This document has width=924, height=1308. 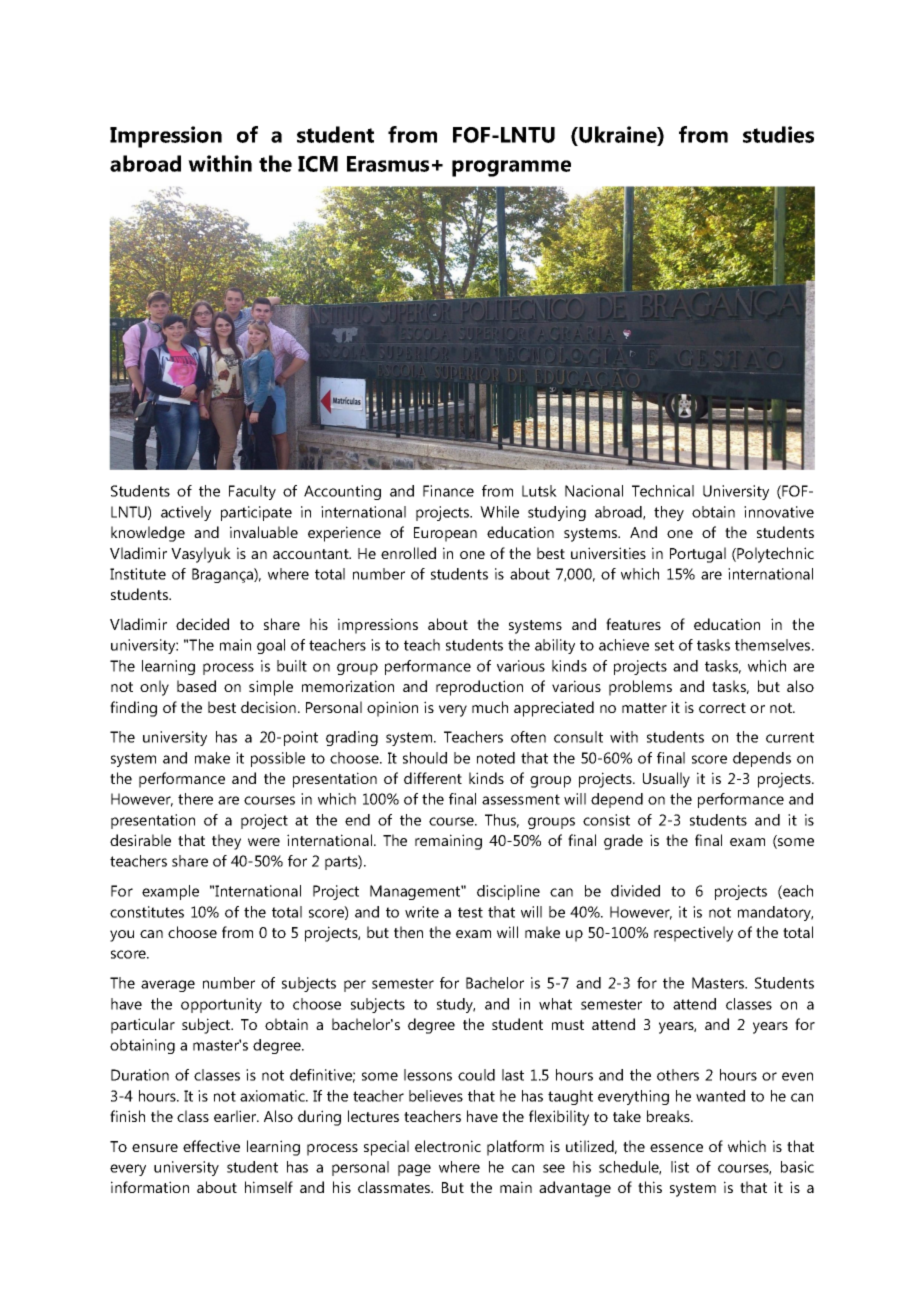 I want to click on electronic, so click(x=448, y=1146).
